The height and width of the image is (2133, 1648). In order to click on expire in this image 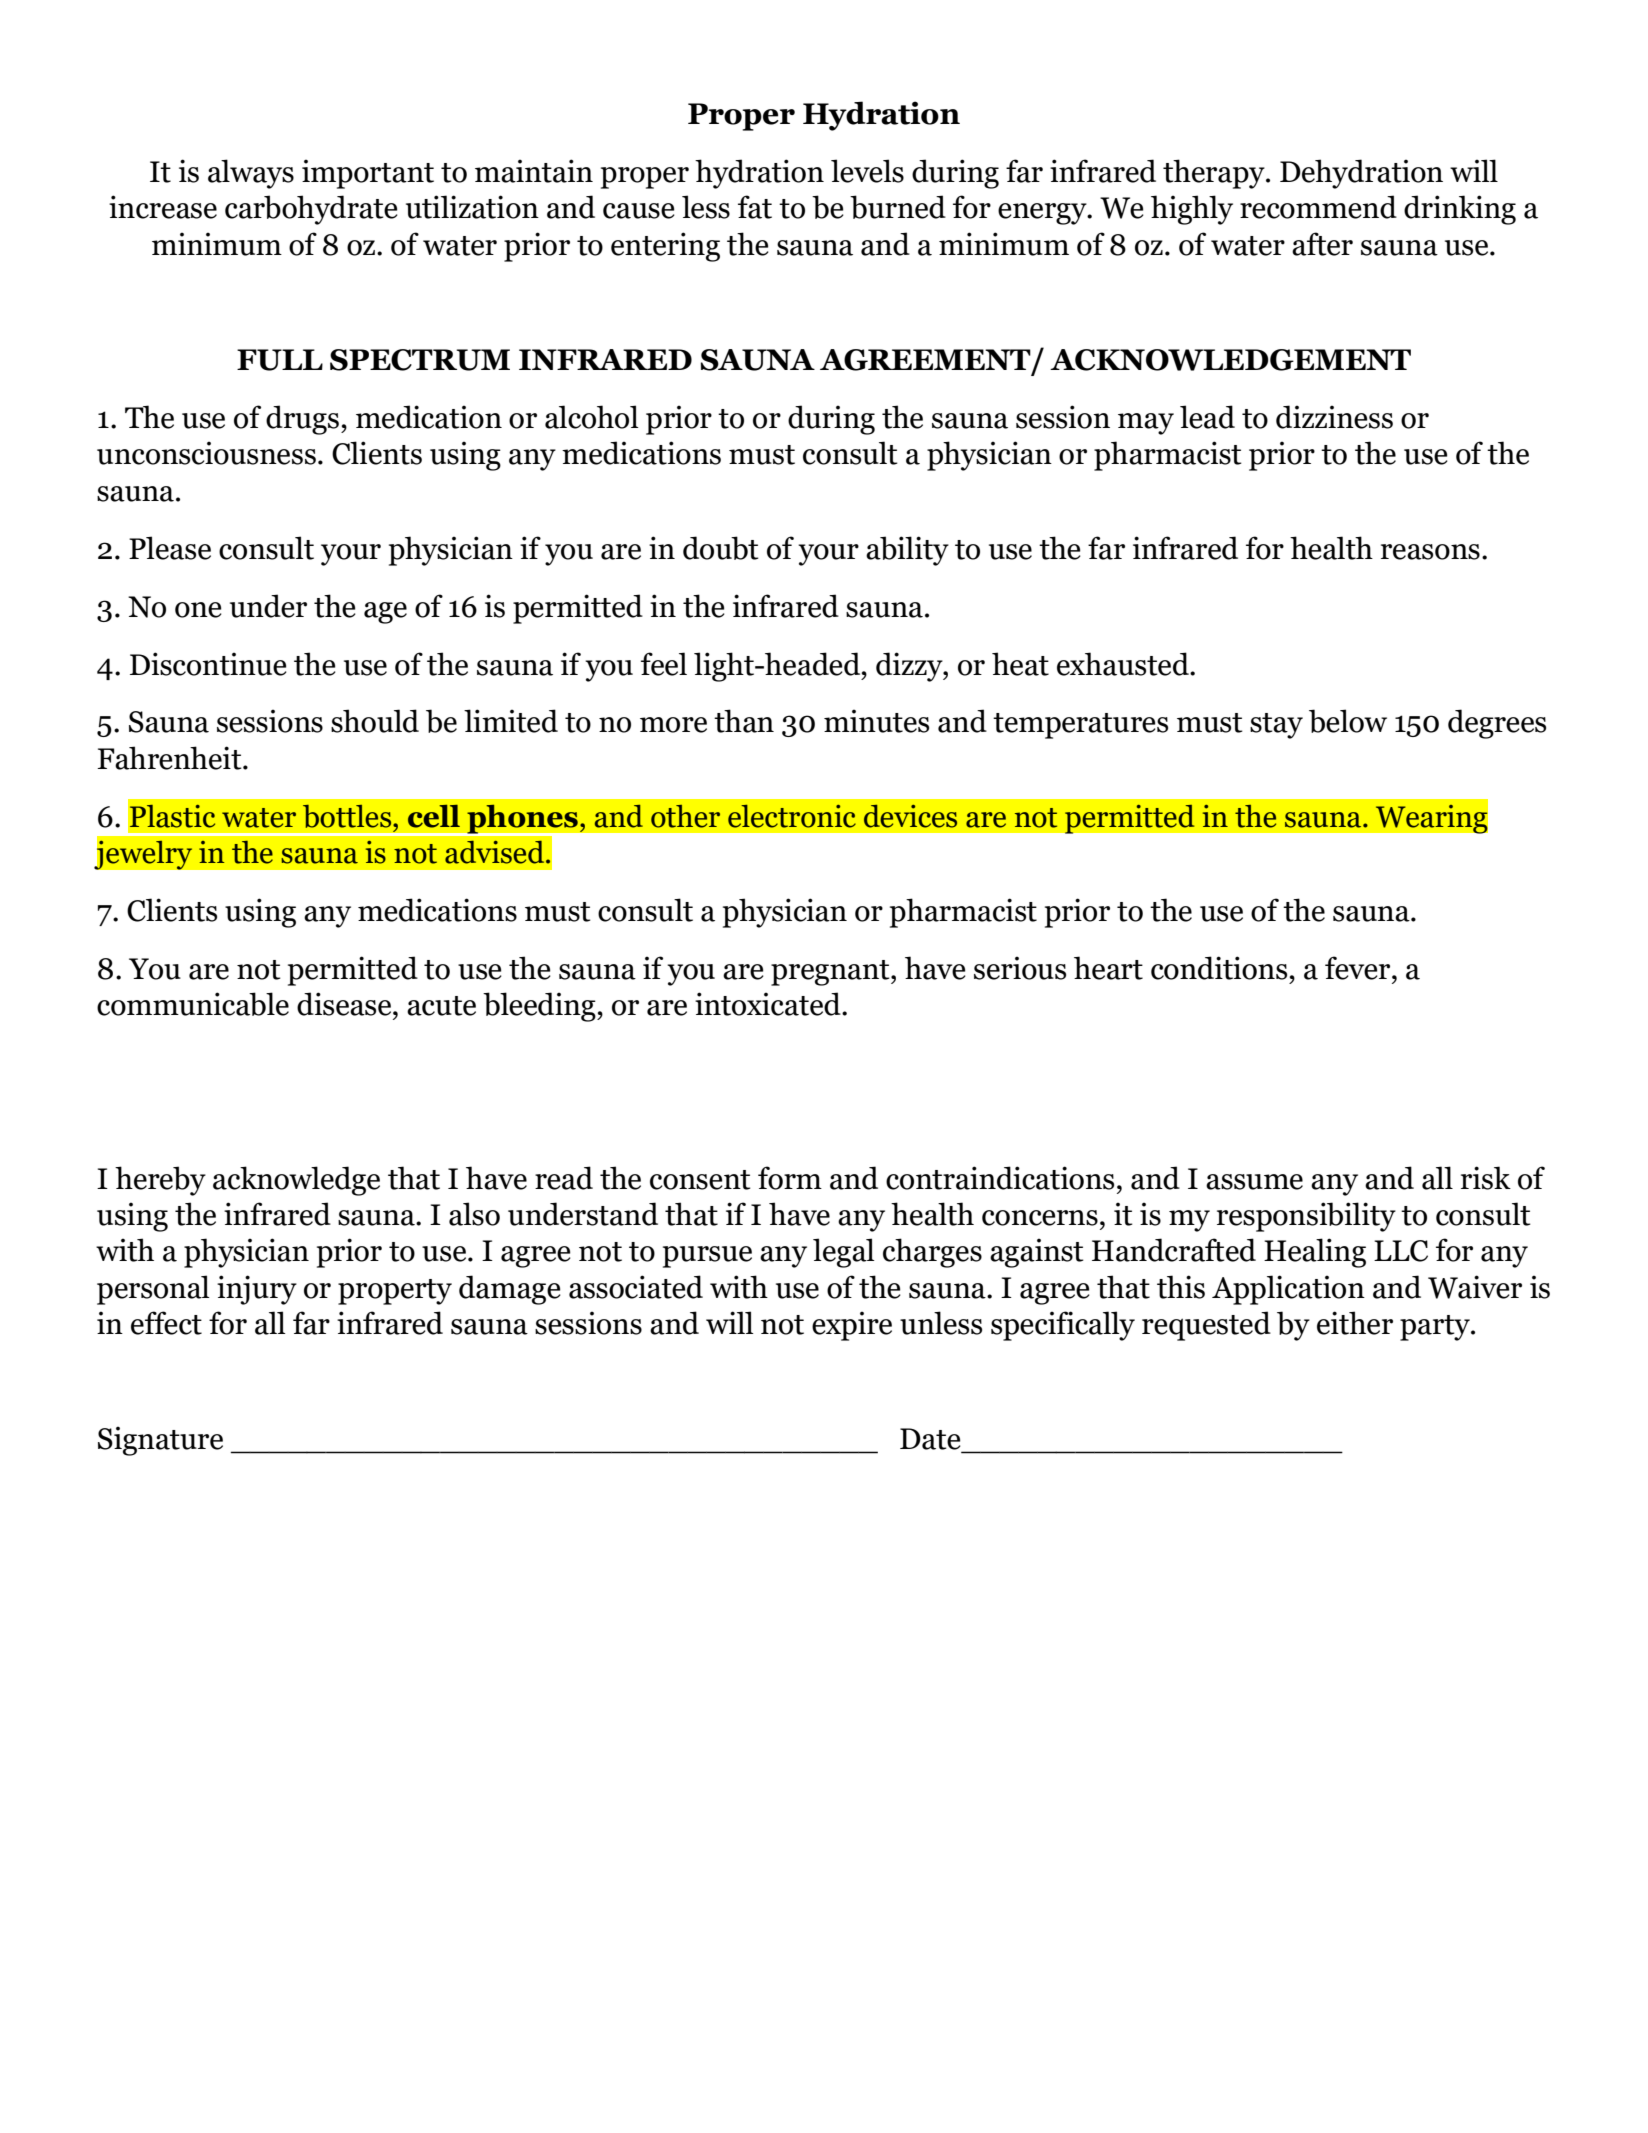, I will do `click(852, 1326)`.
